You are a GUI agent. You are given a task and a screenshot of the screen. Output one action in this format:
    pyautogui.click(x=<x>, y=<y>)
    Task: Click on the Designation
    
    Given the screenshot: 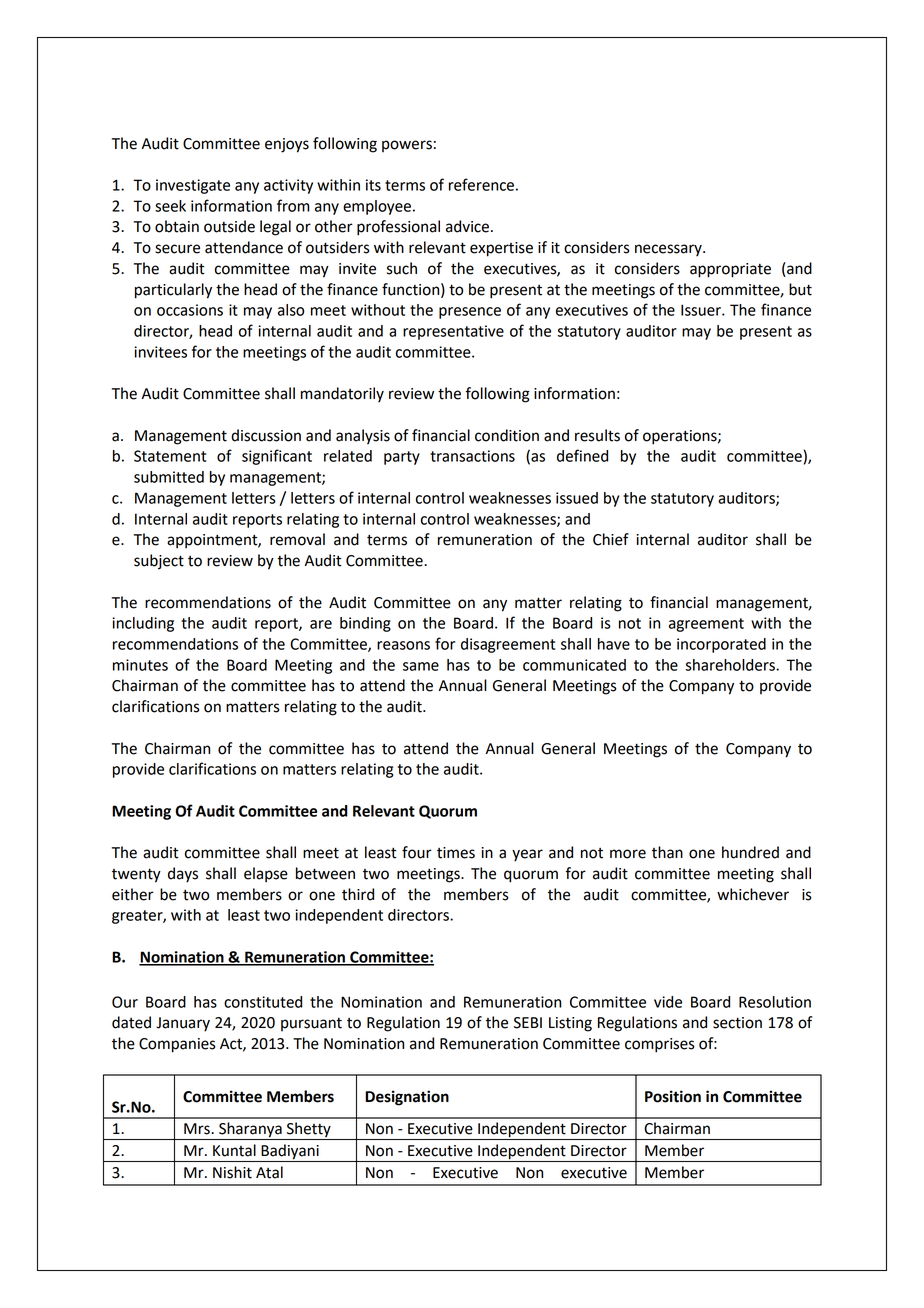 What is the action you would take?
    pyautogui.click(x=407, y=1098)
